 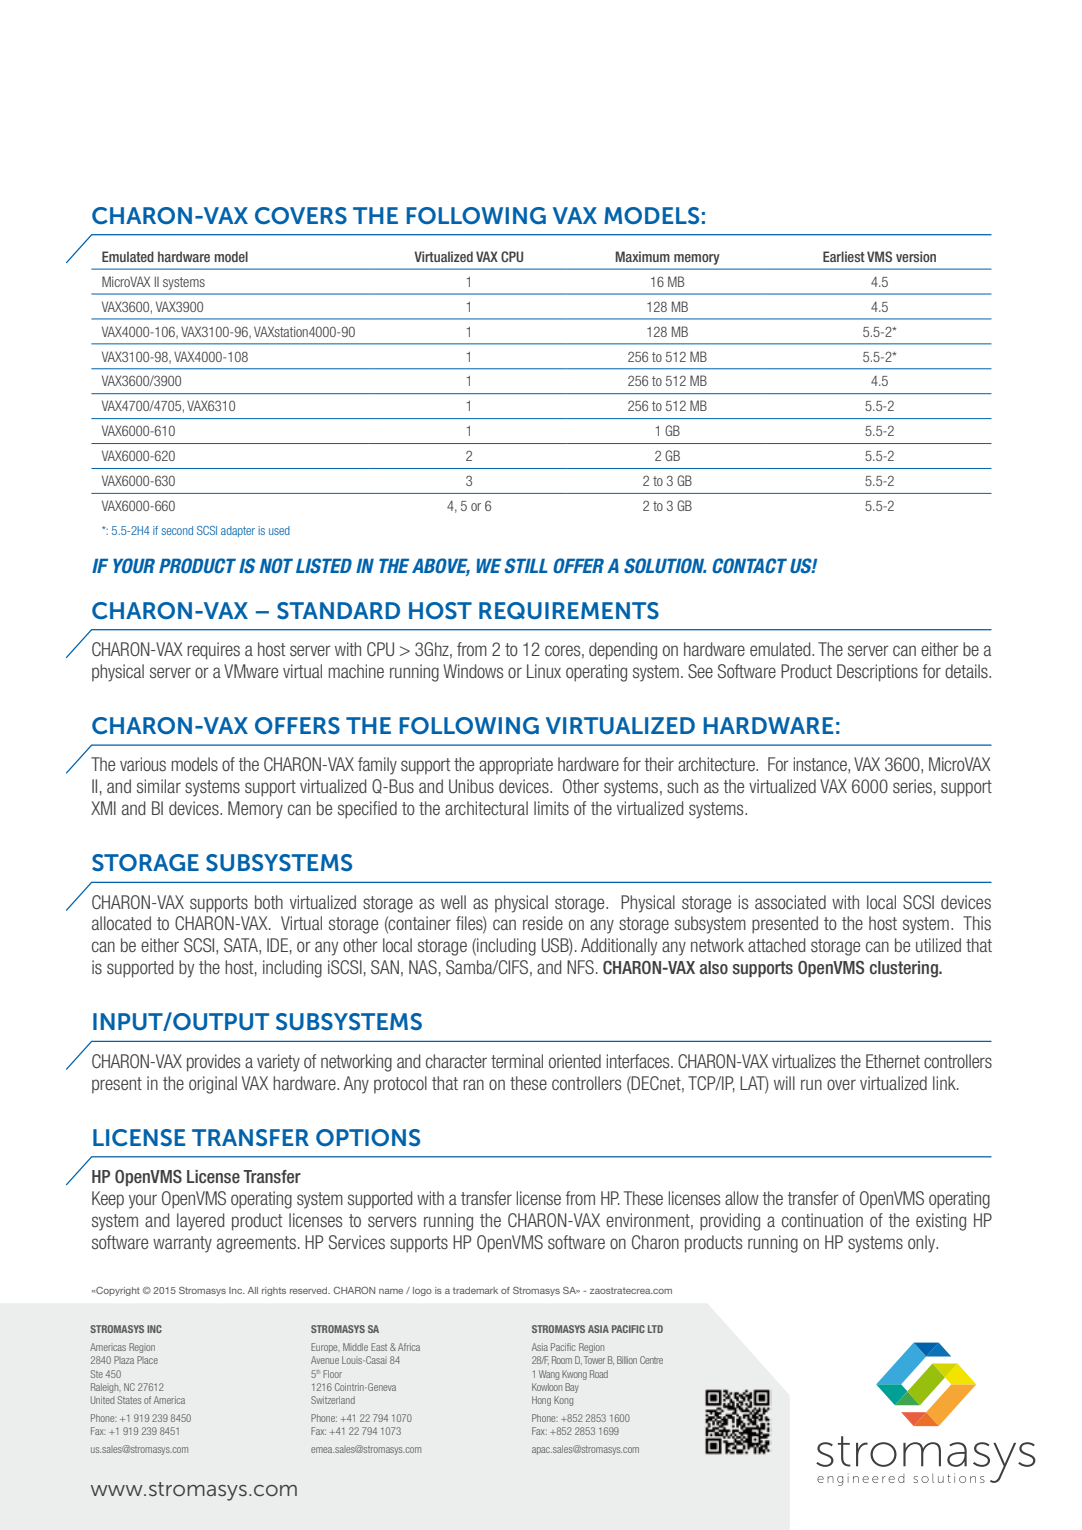 I want to click on Earliest, so click(x=844, y=256).
